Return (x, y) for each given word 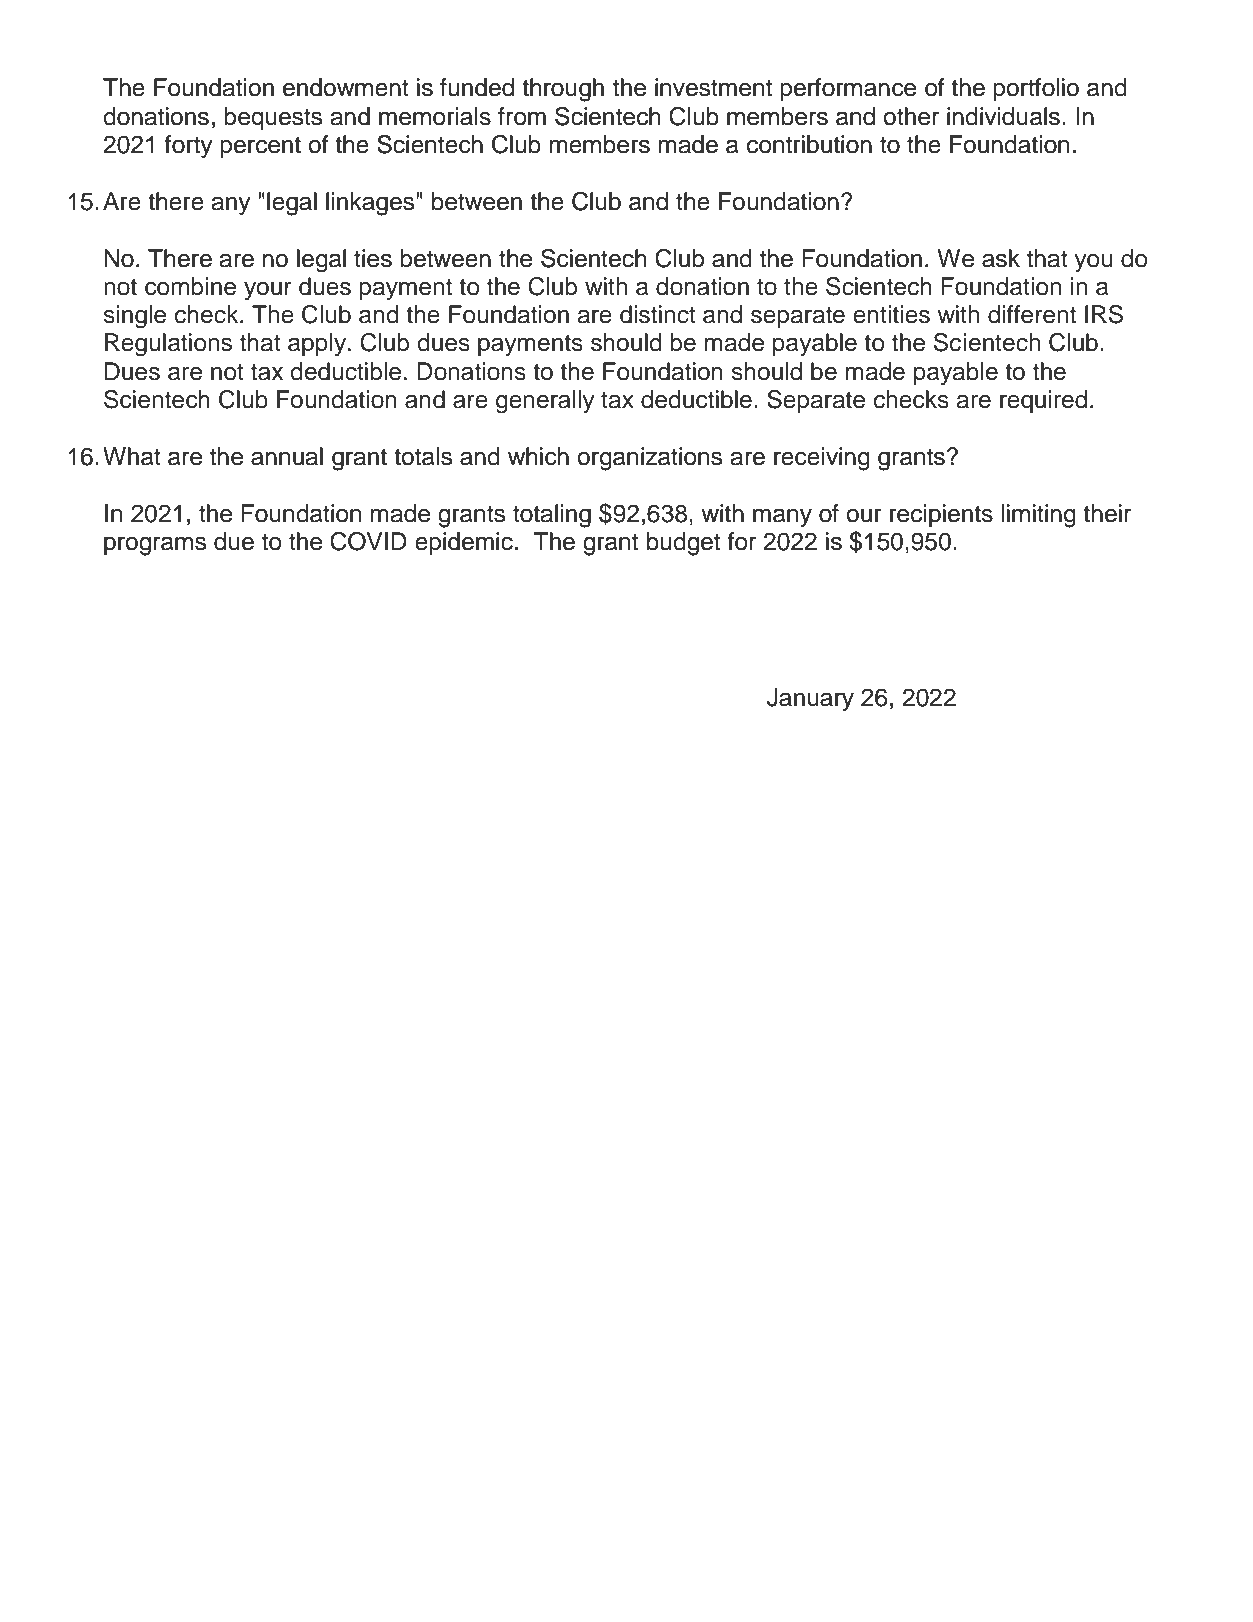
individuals (1003, 116)
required (1043, 401)
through (563, 90)
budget (683, 544)
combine (190, 286)
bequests (273, 118)
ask (1001, 258)
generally (545, 402)
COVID (368, 541)
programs (155, 546)
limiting (1039, 516)
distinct (658, 314)
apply (317, 345)
